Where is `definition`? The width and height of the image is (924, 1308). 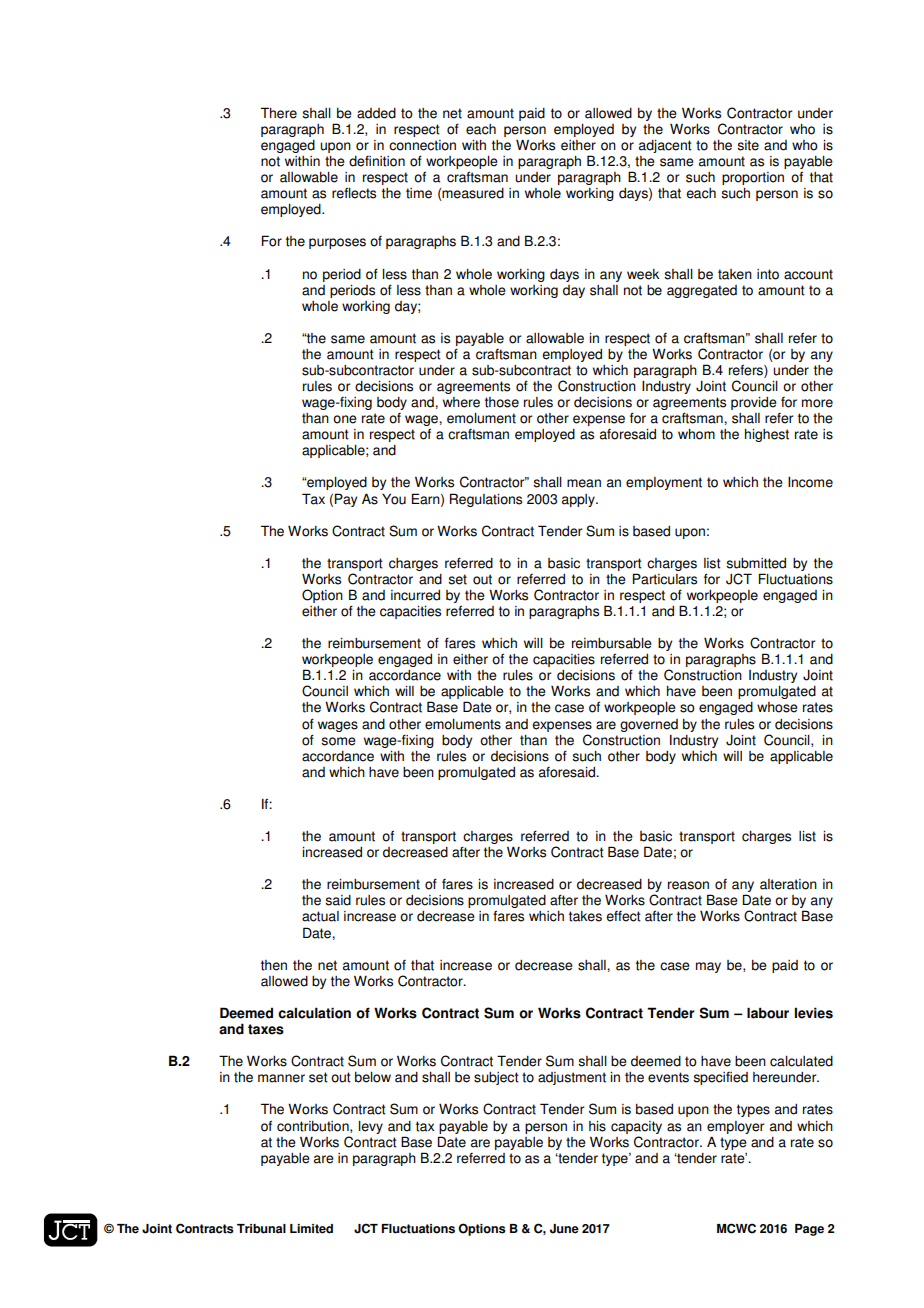 definition is located at coordinates (377, 161).
